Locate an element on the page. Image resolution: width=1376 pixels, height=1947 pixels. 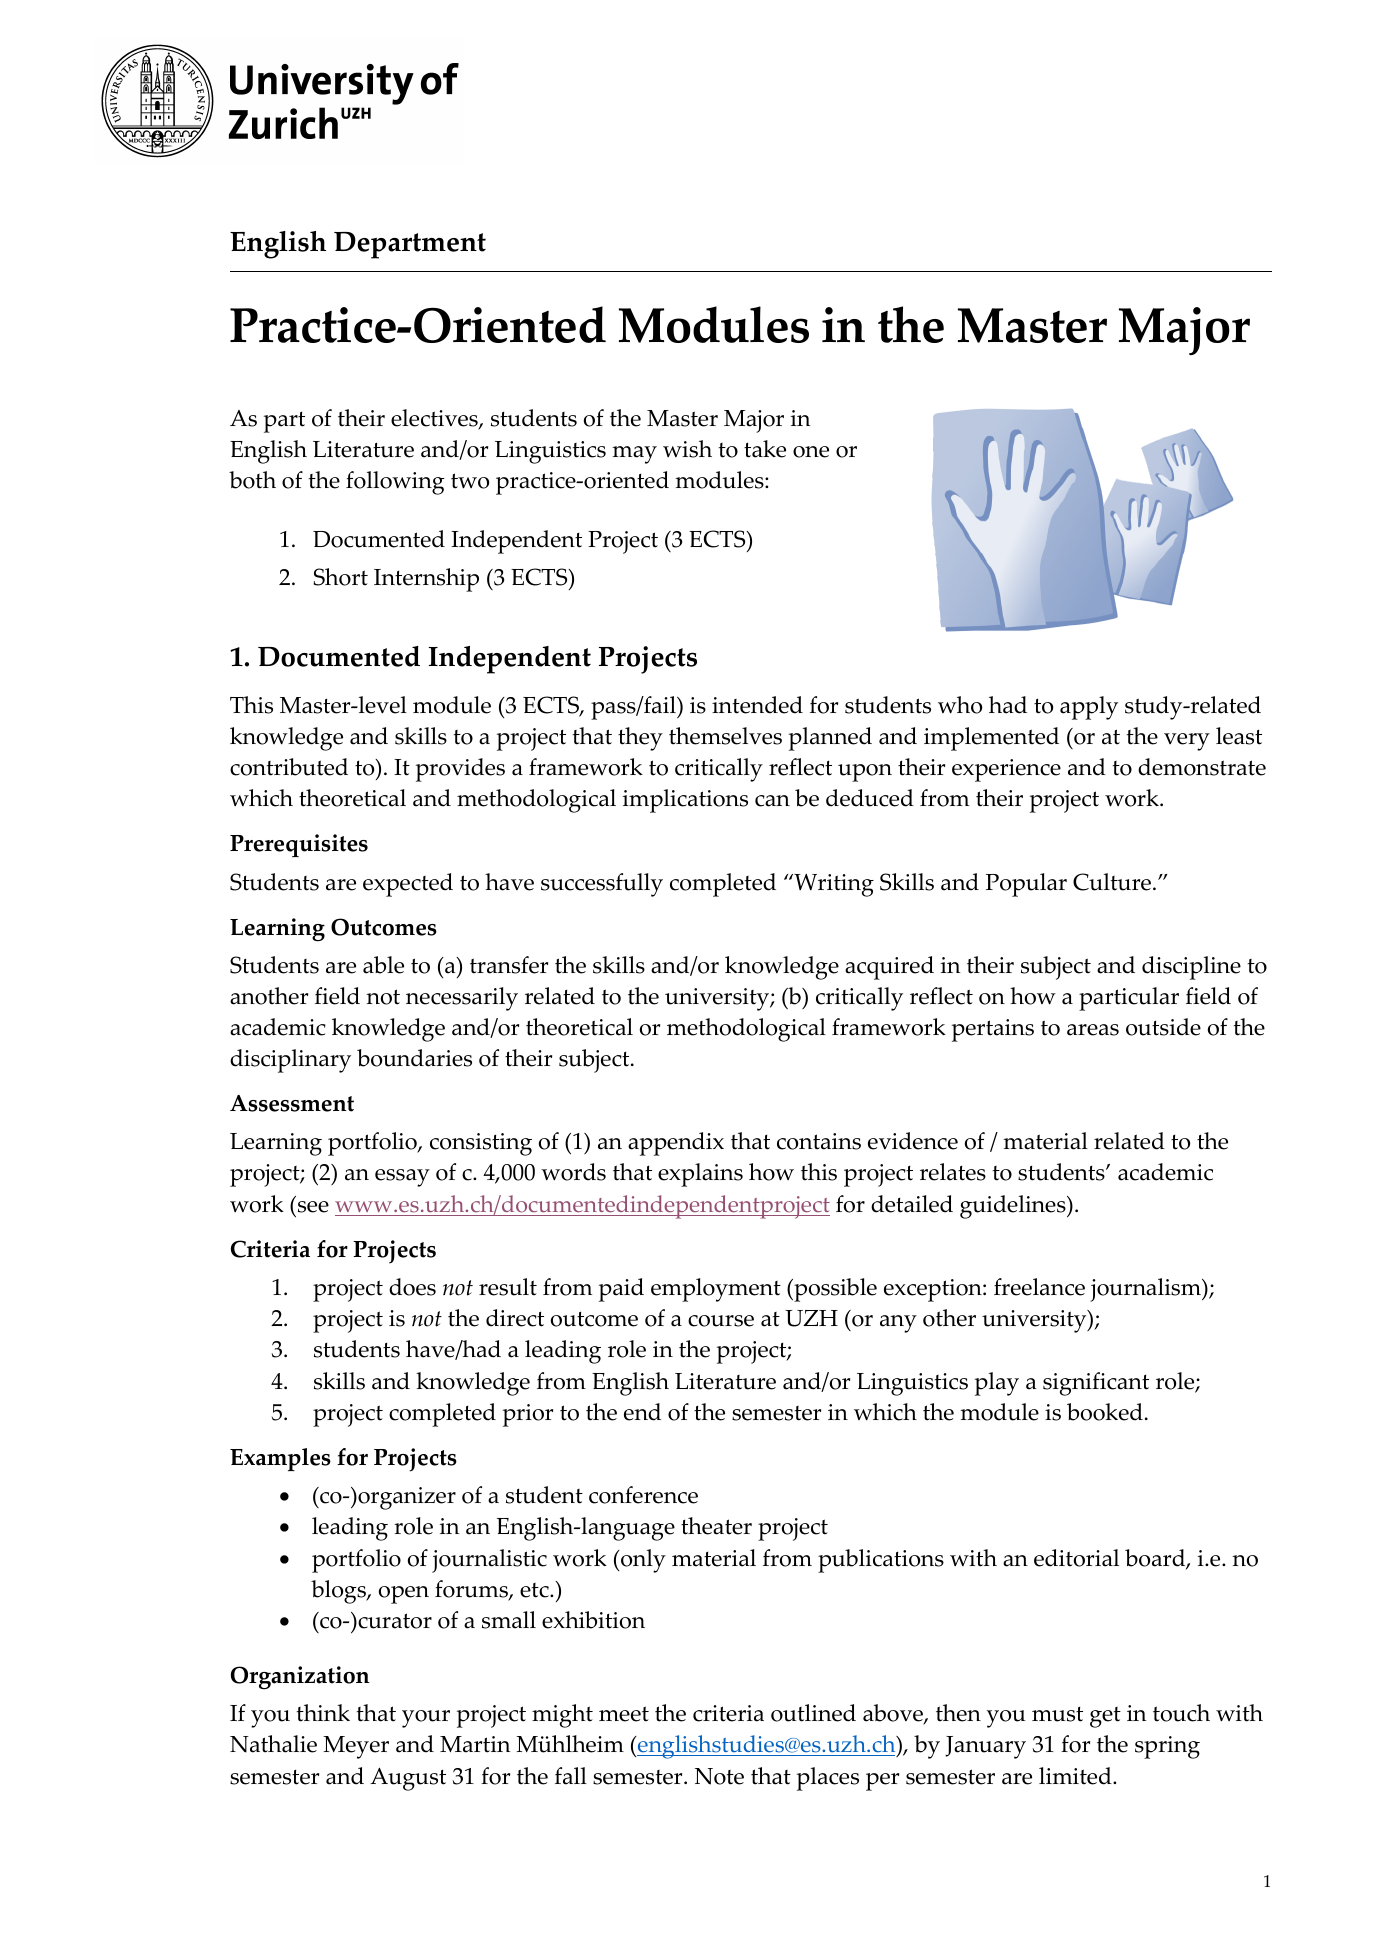
boundaries is located at coordinates (414, 1058).
